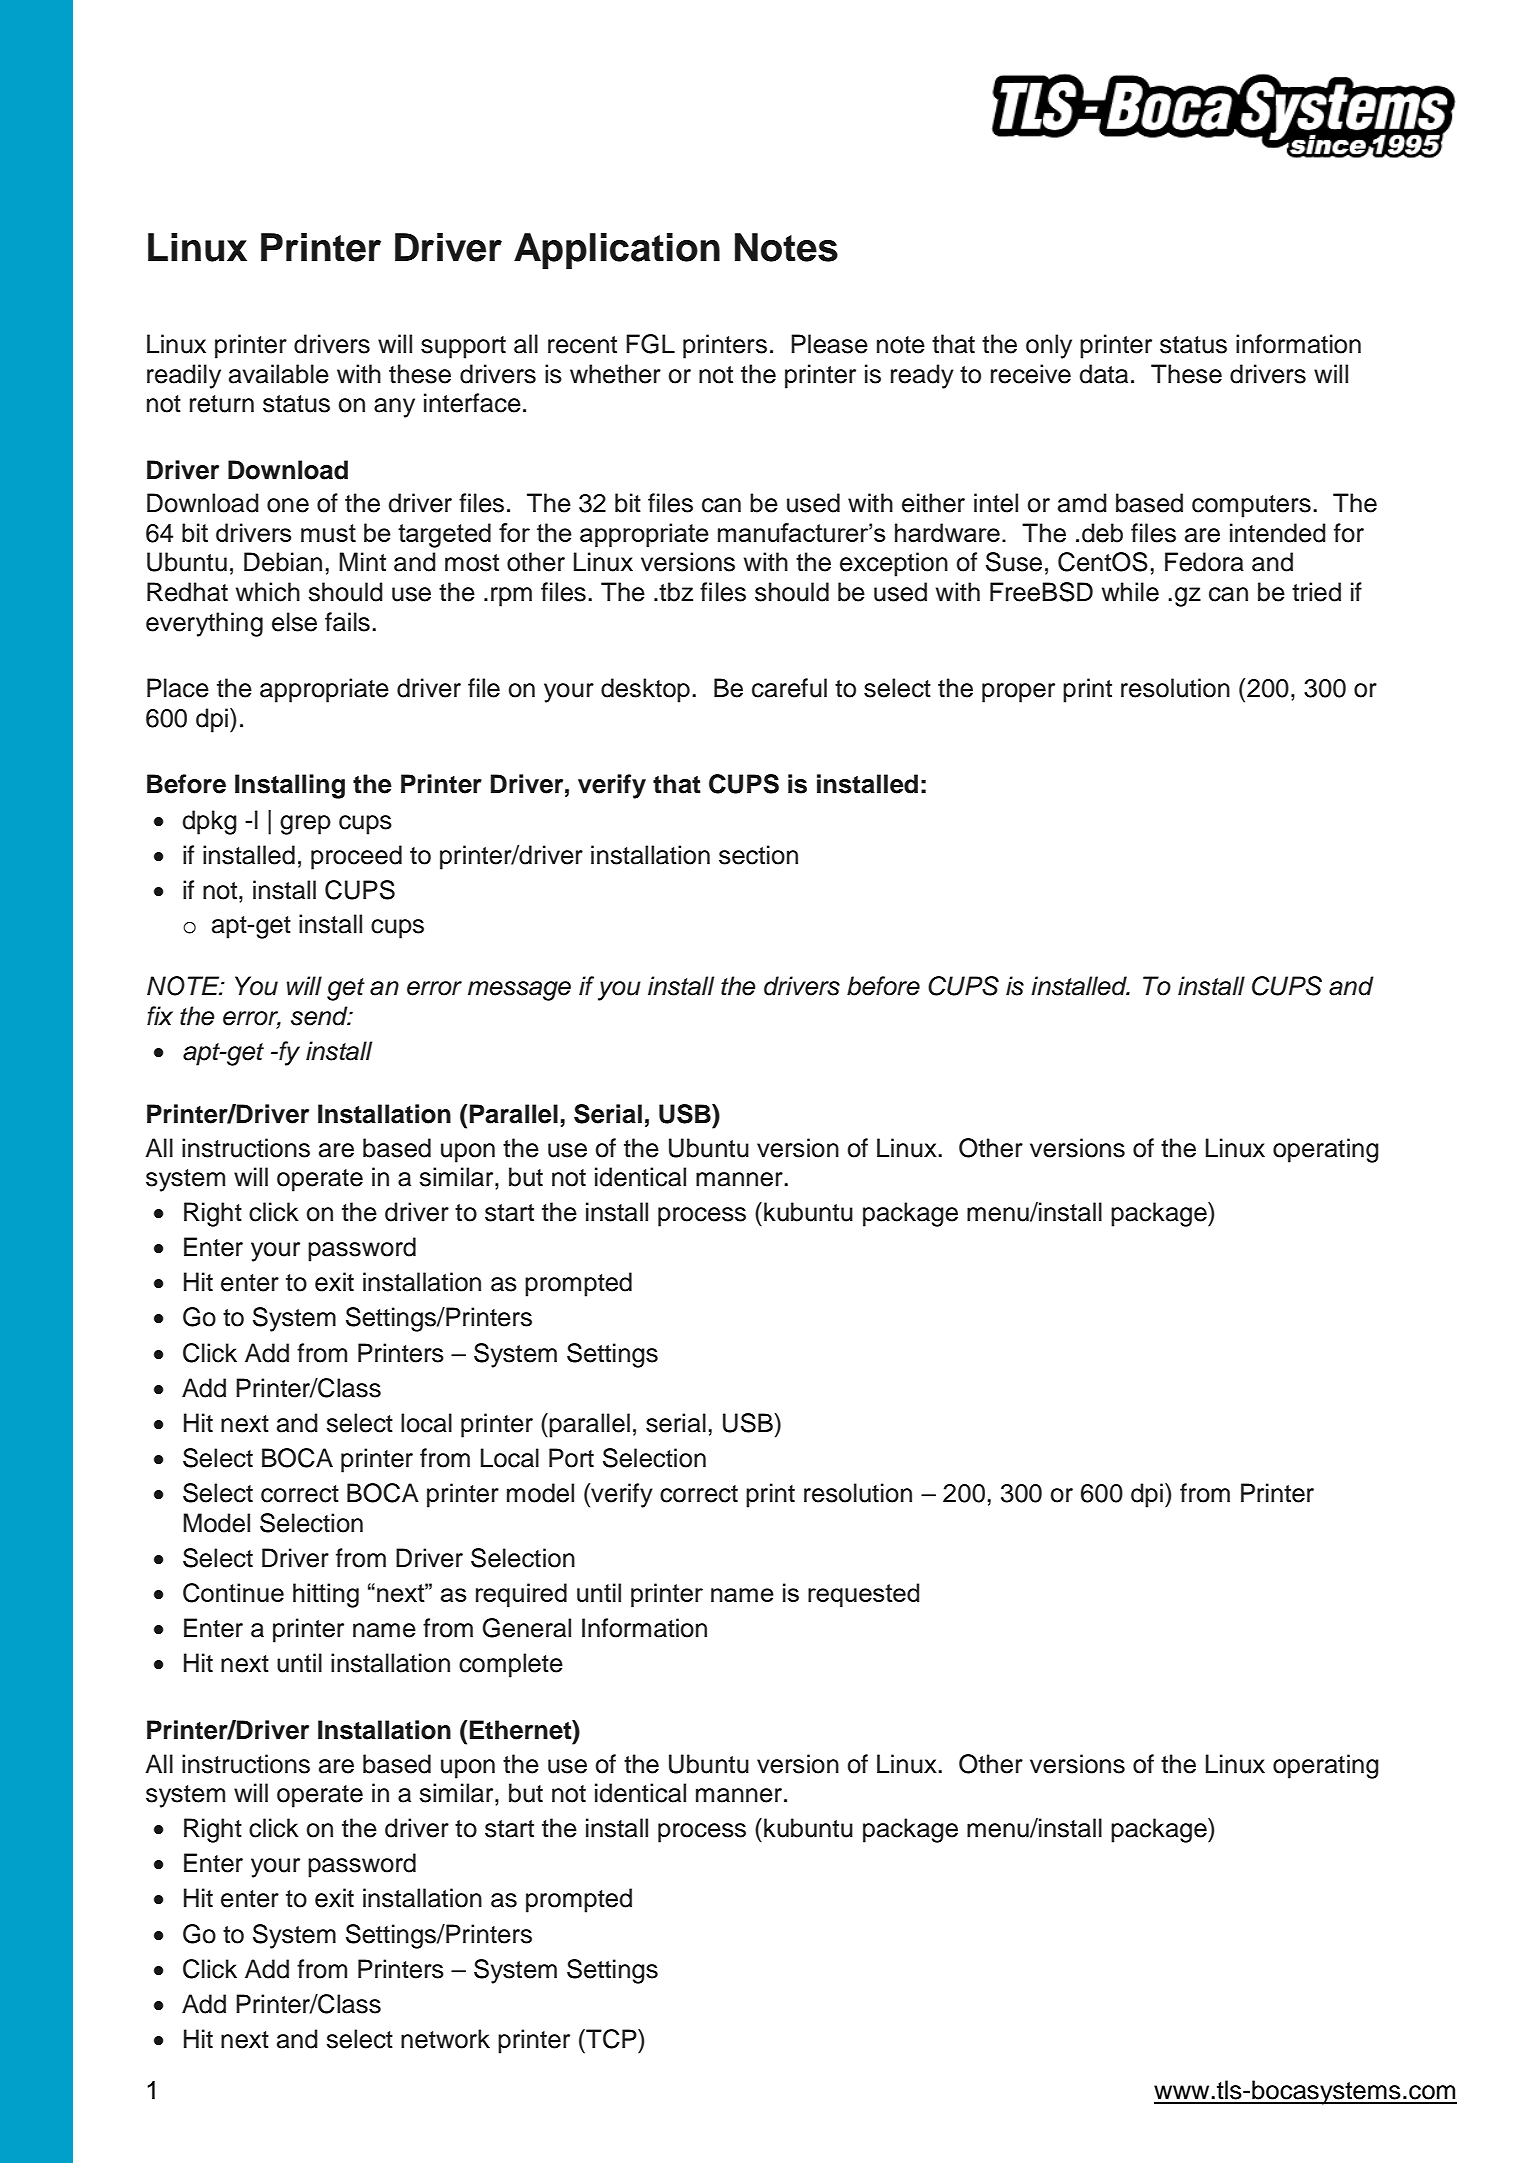 The image size is (1530, 2163). What do you see at coordinates (863, 1595) in the document?
I see `requested` at bounding box center [863, 1595].
